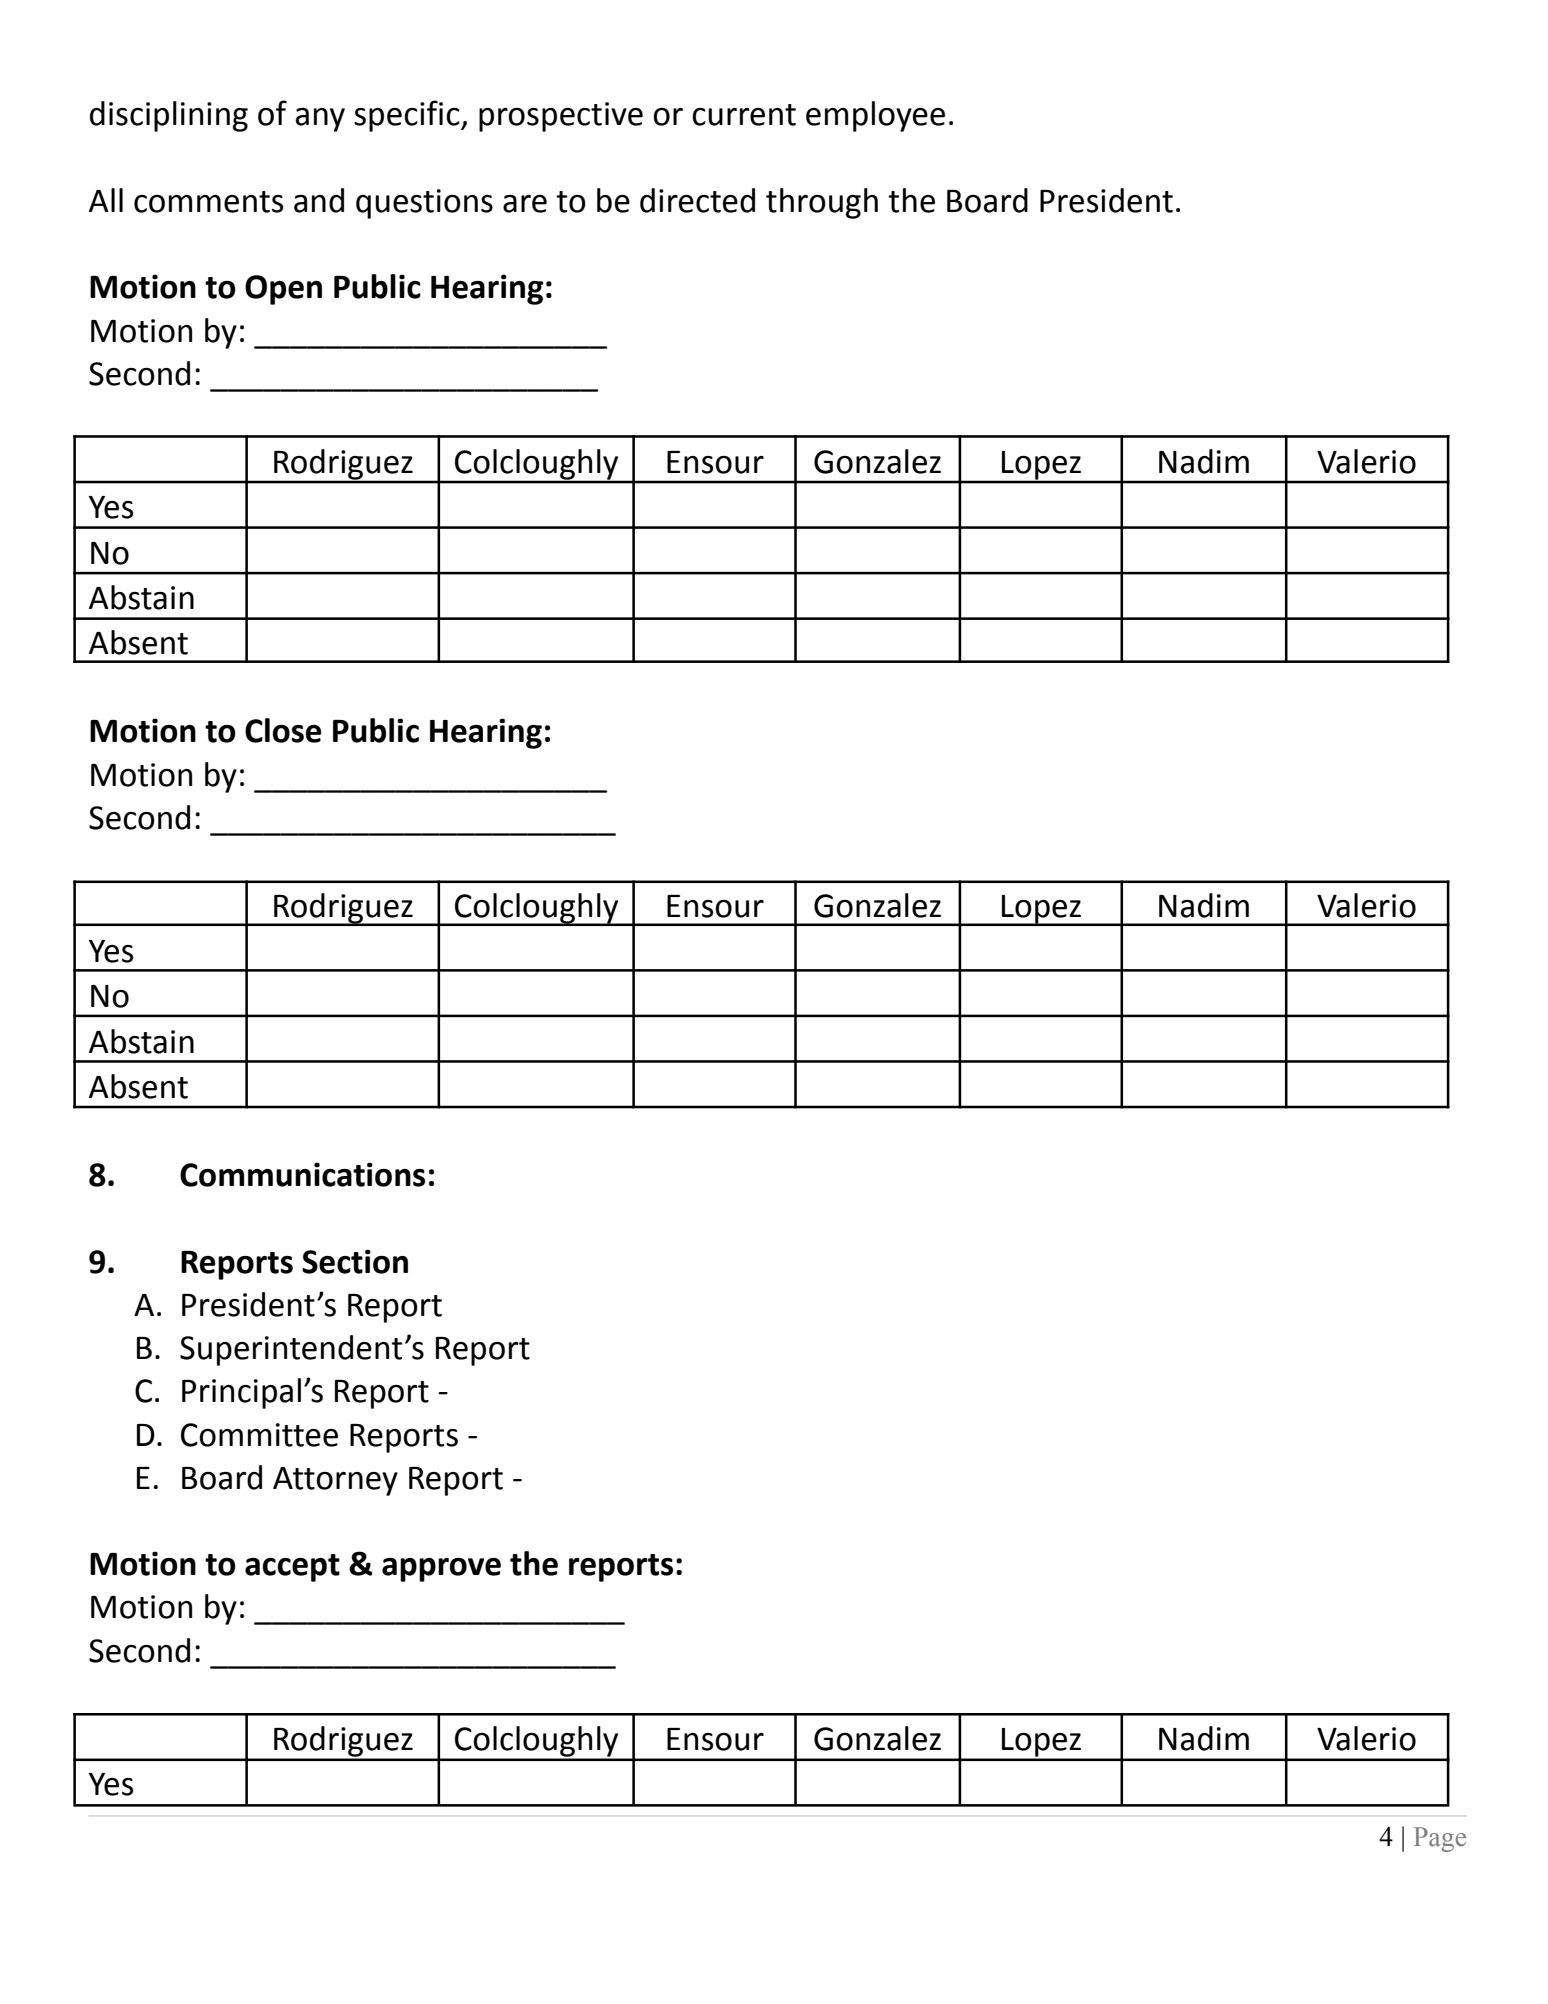  I want to click on through, so click(822, 203).
